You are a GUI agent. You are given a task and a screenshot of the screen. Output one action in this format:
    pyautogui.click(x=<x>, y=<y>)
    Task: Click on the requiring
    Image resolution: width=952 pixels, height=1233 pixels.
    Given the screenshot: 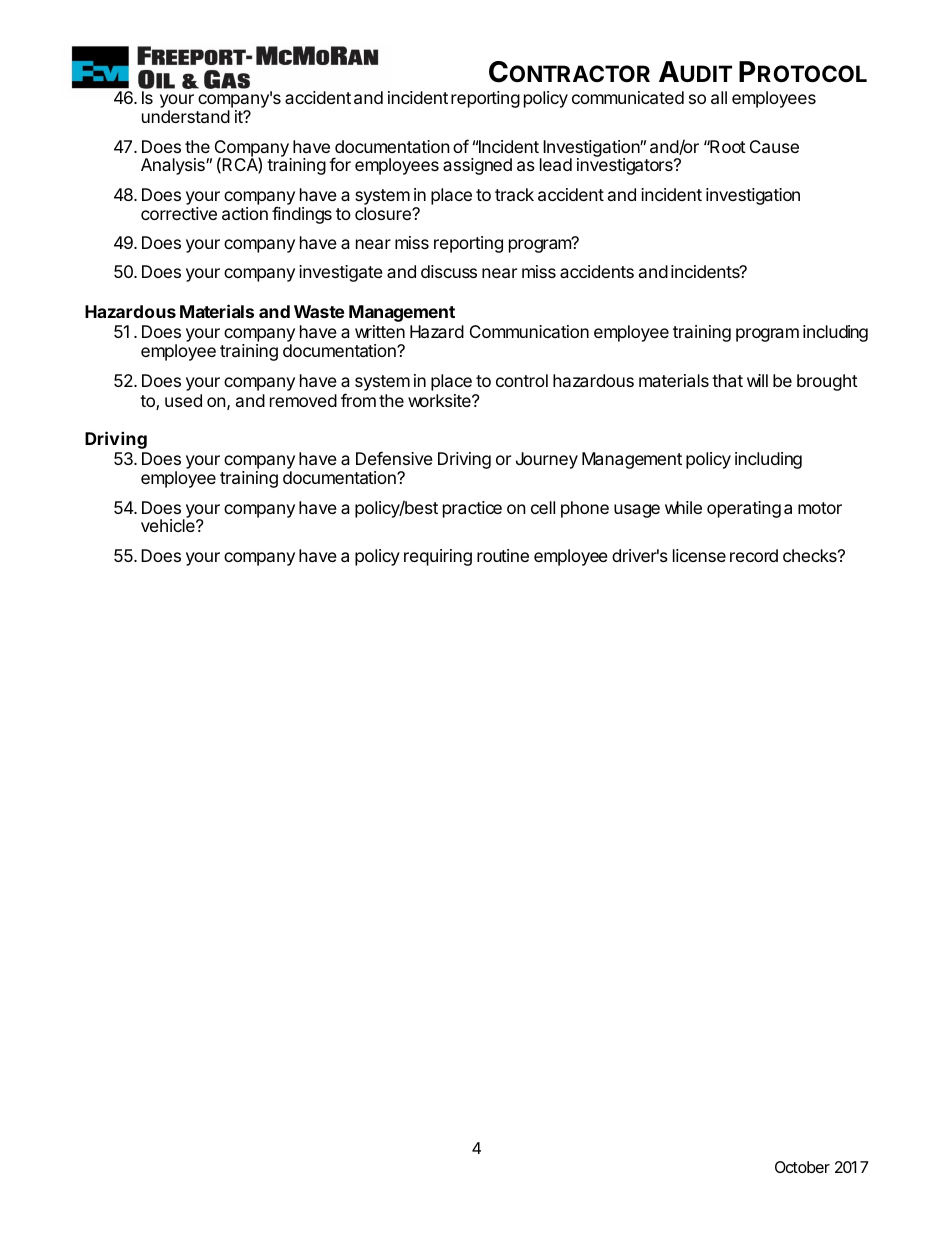 What is the action you would take?
    pyautogui.click(x=438, y=557)
